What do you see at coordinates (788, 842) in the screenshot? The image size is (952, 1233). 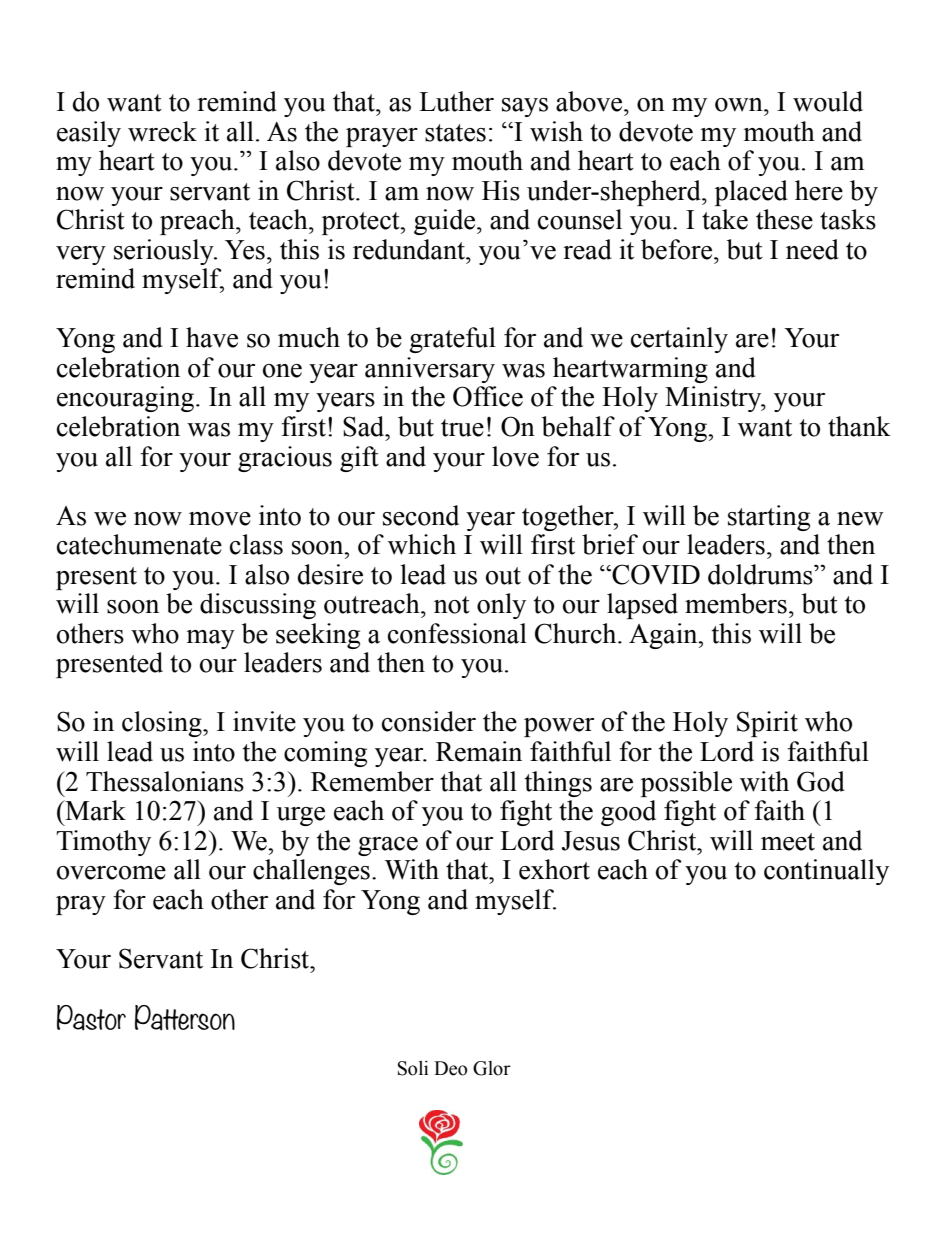 I see `meet` at bounding box center [788, 842].
